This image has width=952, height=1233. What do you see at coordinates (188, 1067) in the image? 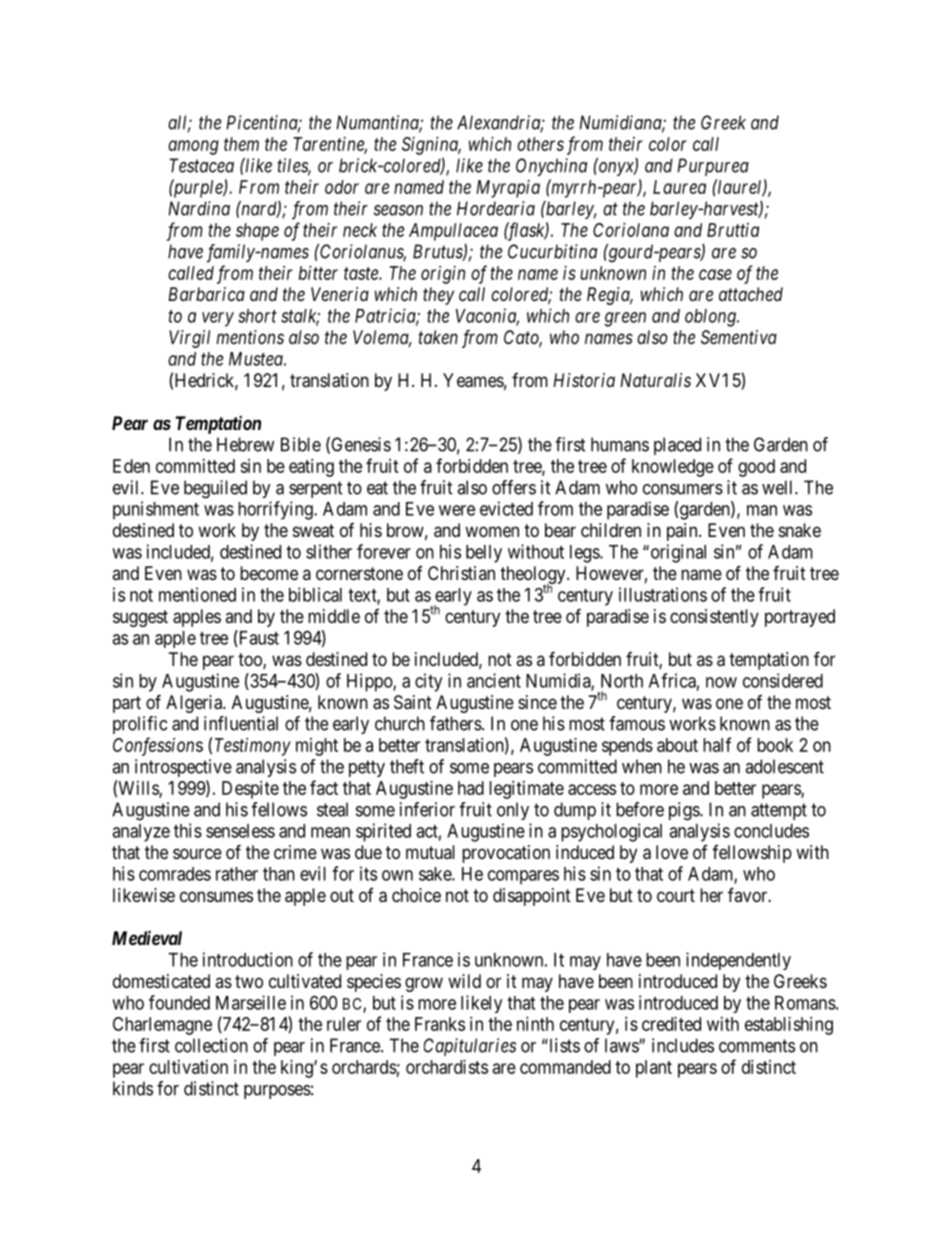
I see `cultivation` at bounding box center [188, 1067].
